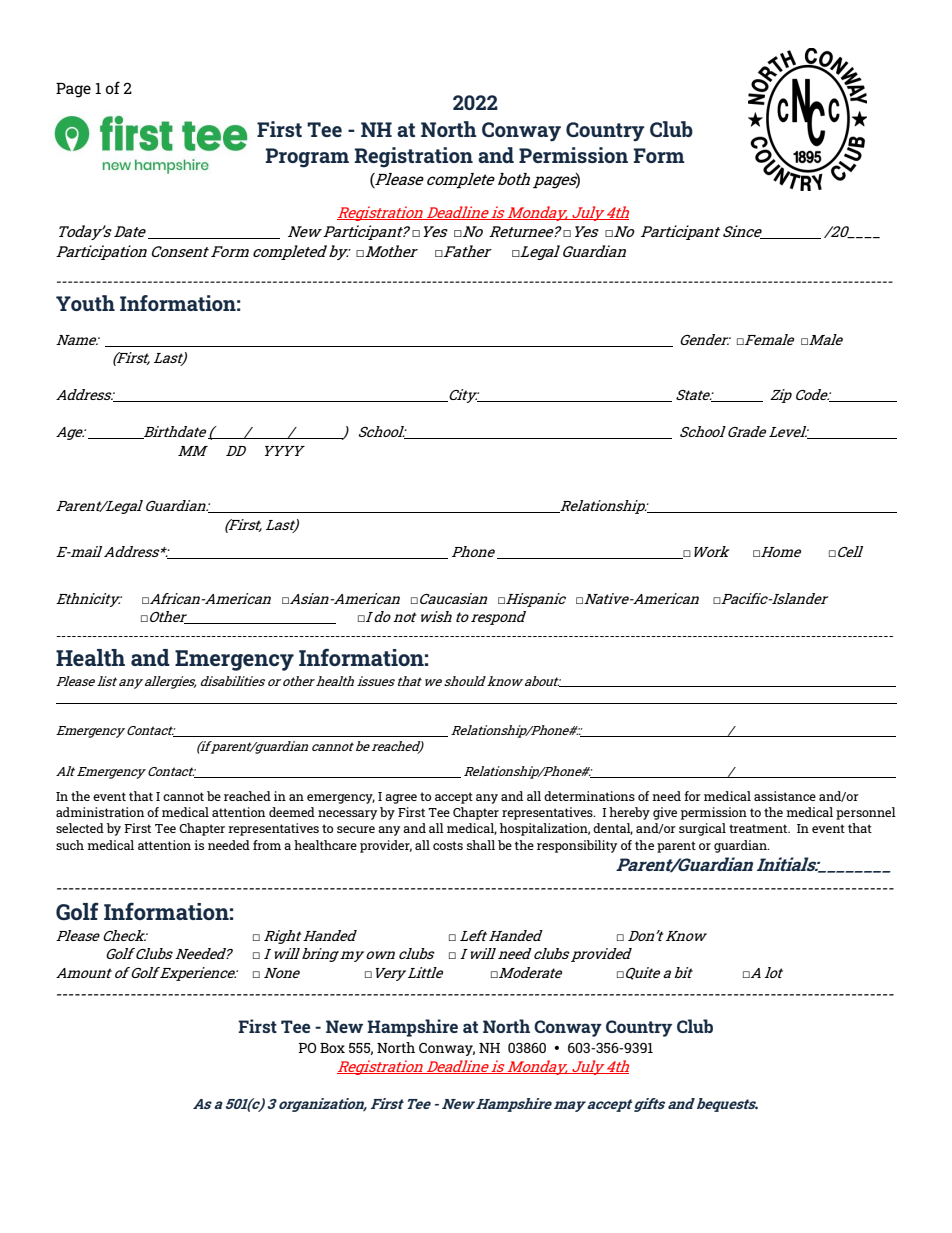 The width and height of the image is (952, 1233). I want to click on costs, so click(448, 845).
